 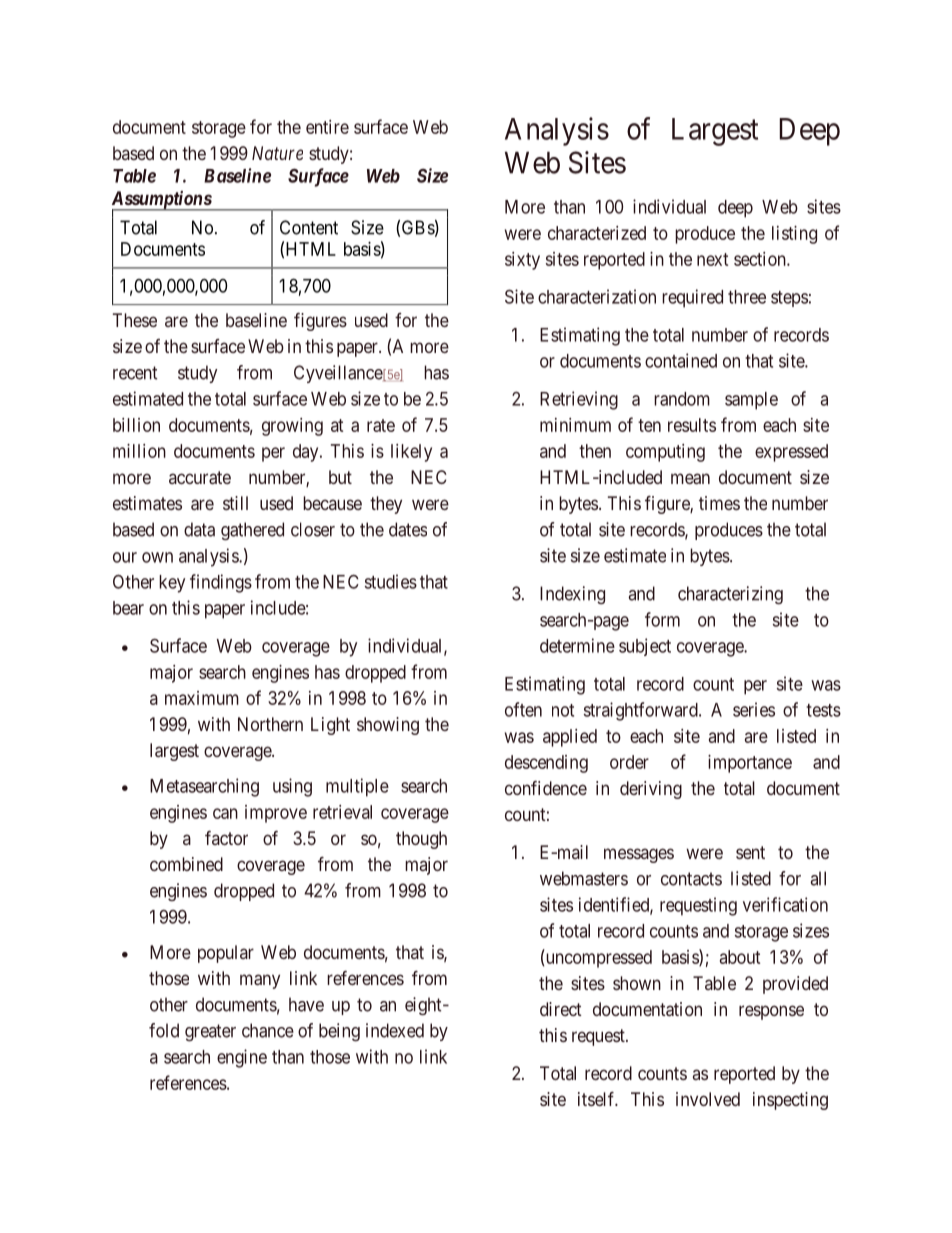 What do you see at coordinates (391, 581) in the screenshot?
I see `studies` at bounding box center [391, 581].
